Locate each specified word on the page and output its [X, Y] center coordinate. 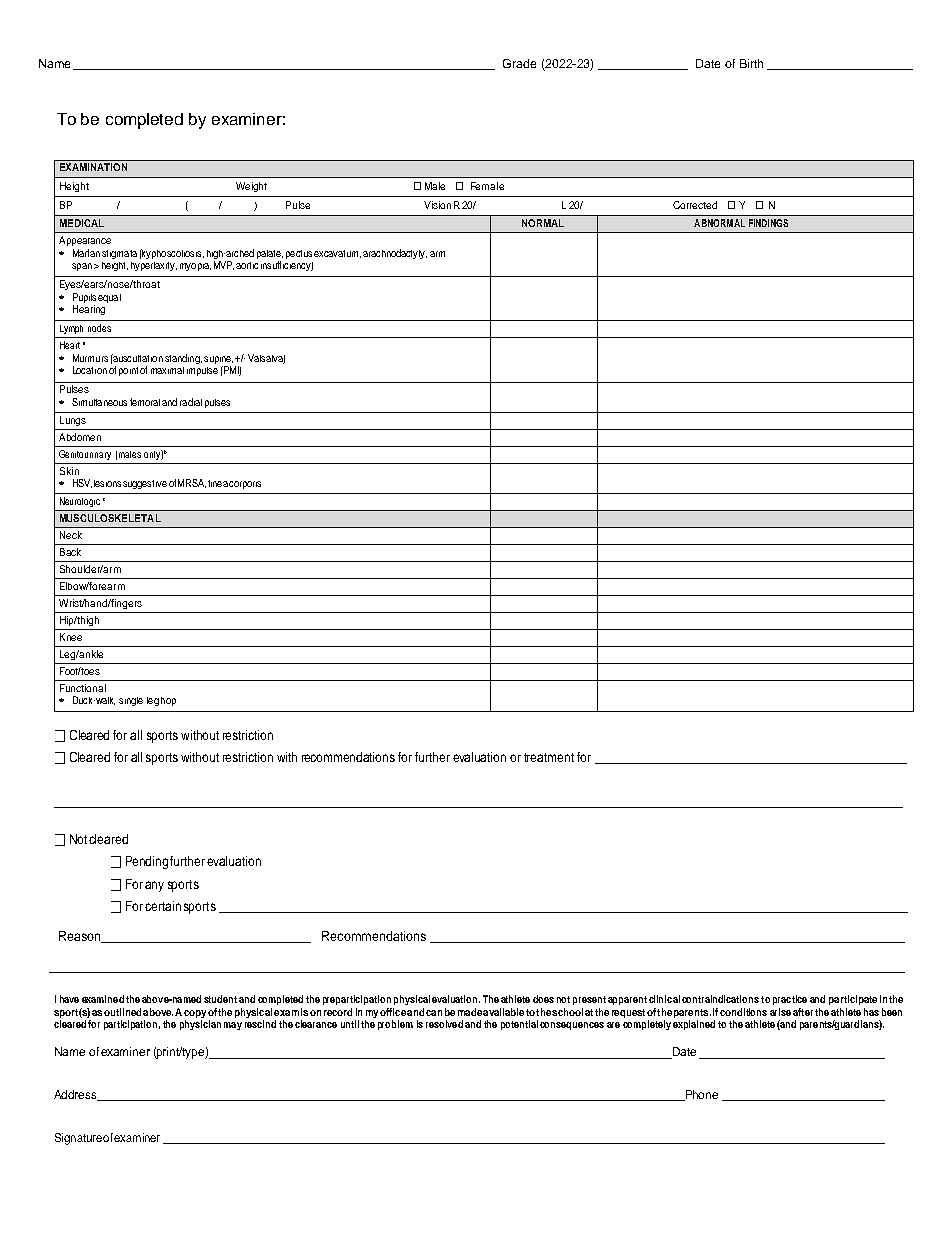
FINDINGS [768, 223]
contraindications [720, 999]
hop [168, 701]
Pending [147, 862]
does [543, 999]
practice [790, 1000]
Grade [519, 63]
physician [200, 1025]
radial [191, 402]
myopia [195, 267]
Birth [751, 63]
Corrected [695, 205]
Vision [437, 205]
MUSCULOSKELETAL [110, 518]
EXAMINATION [93, 167]
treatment [549, 757]
